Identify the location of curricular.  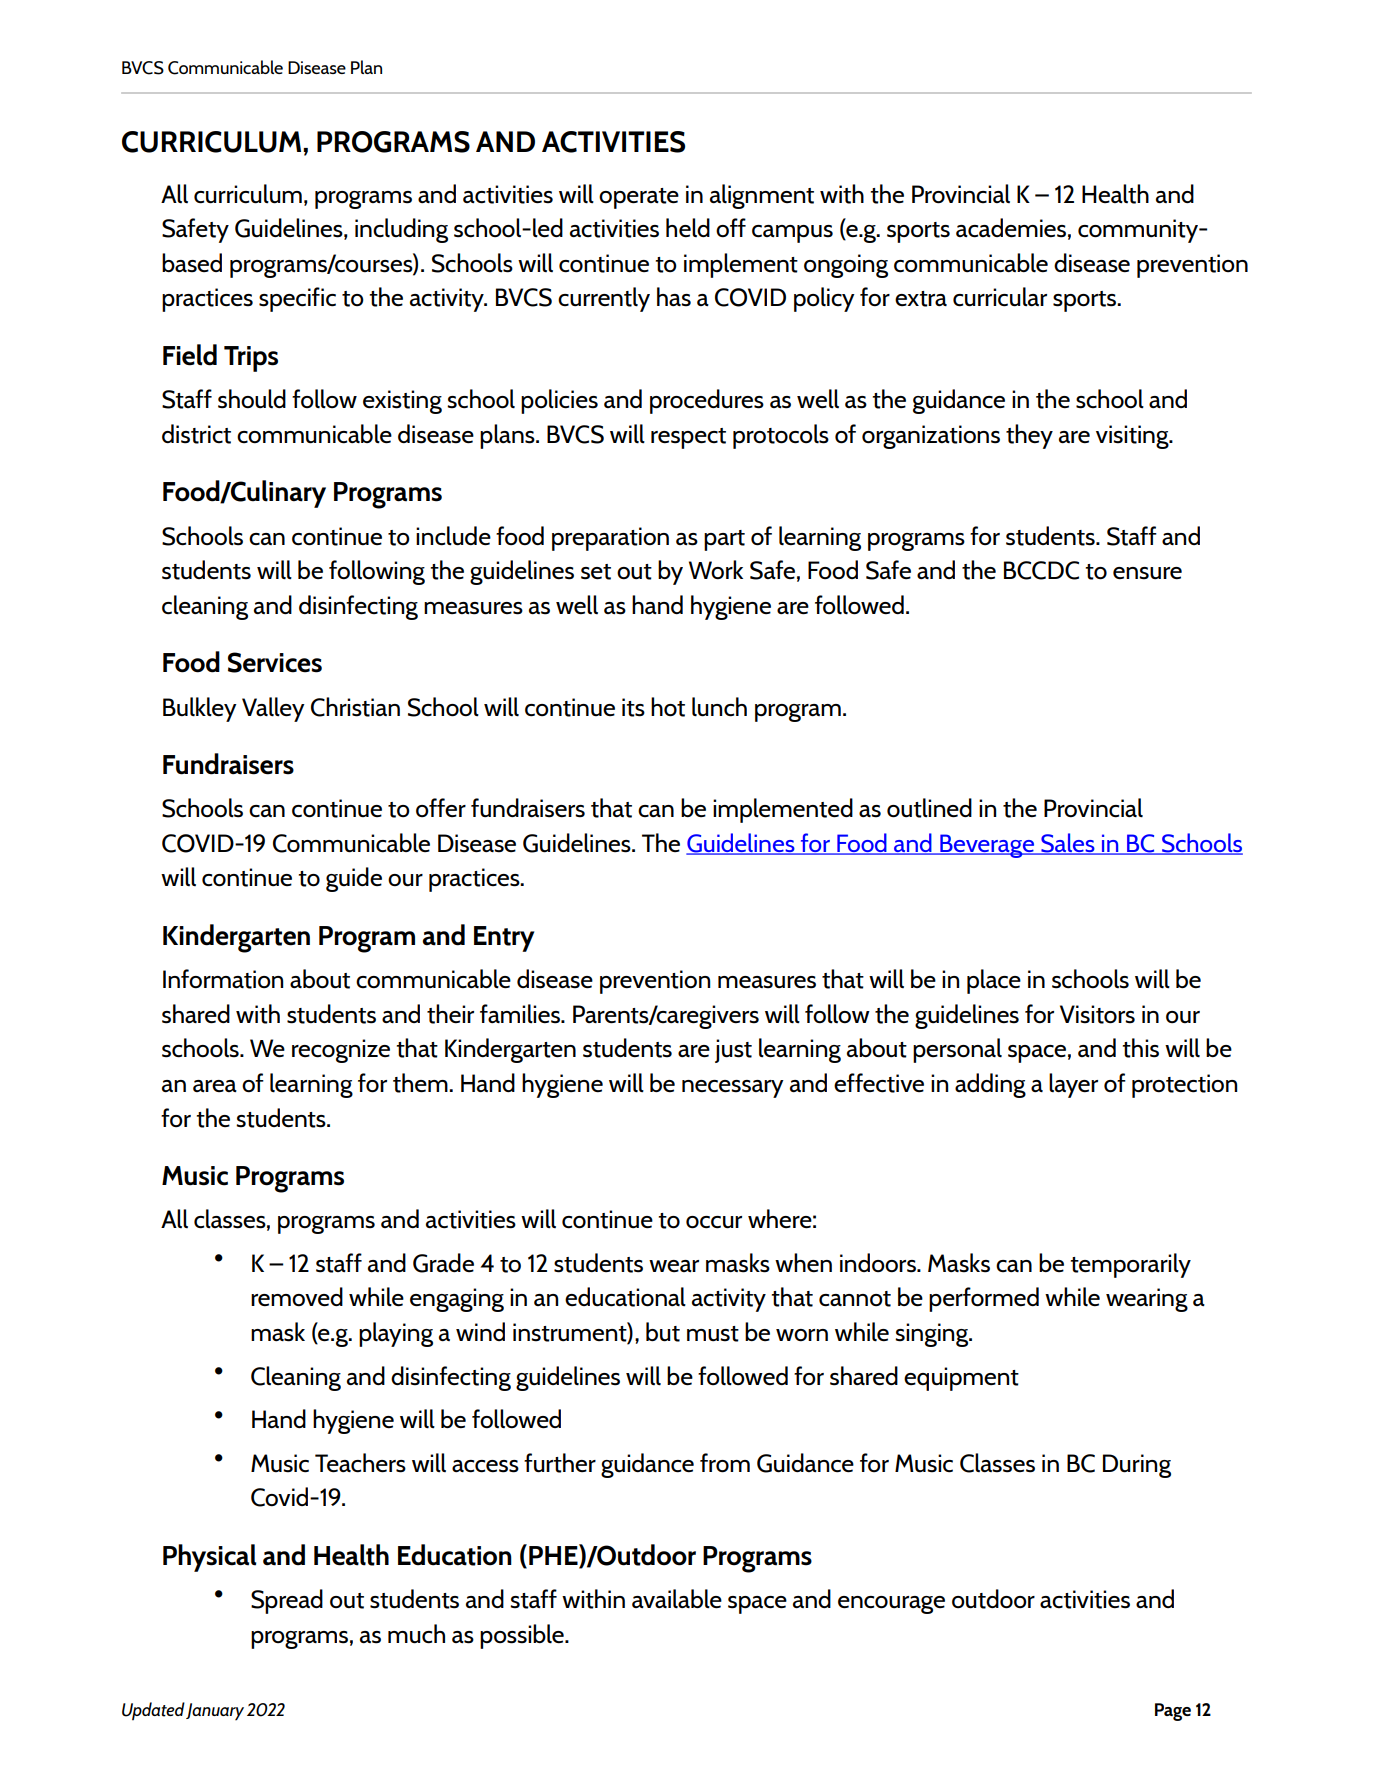
(1000, 297).
